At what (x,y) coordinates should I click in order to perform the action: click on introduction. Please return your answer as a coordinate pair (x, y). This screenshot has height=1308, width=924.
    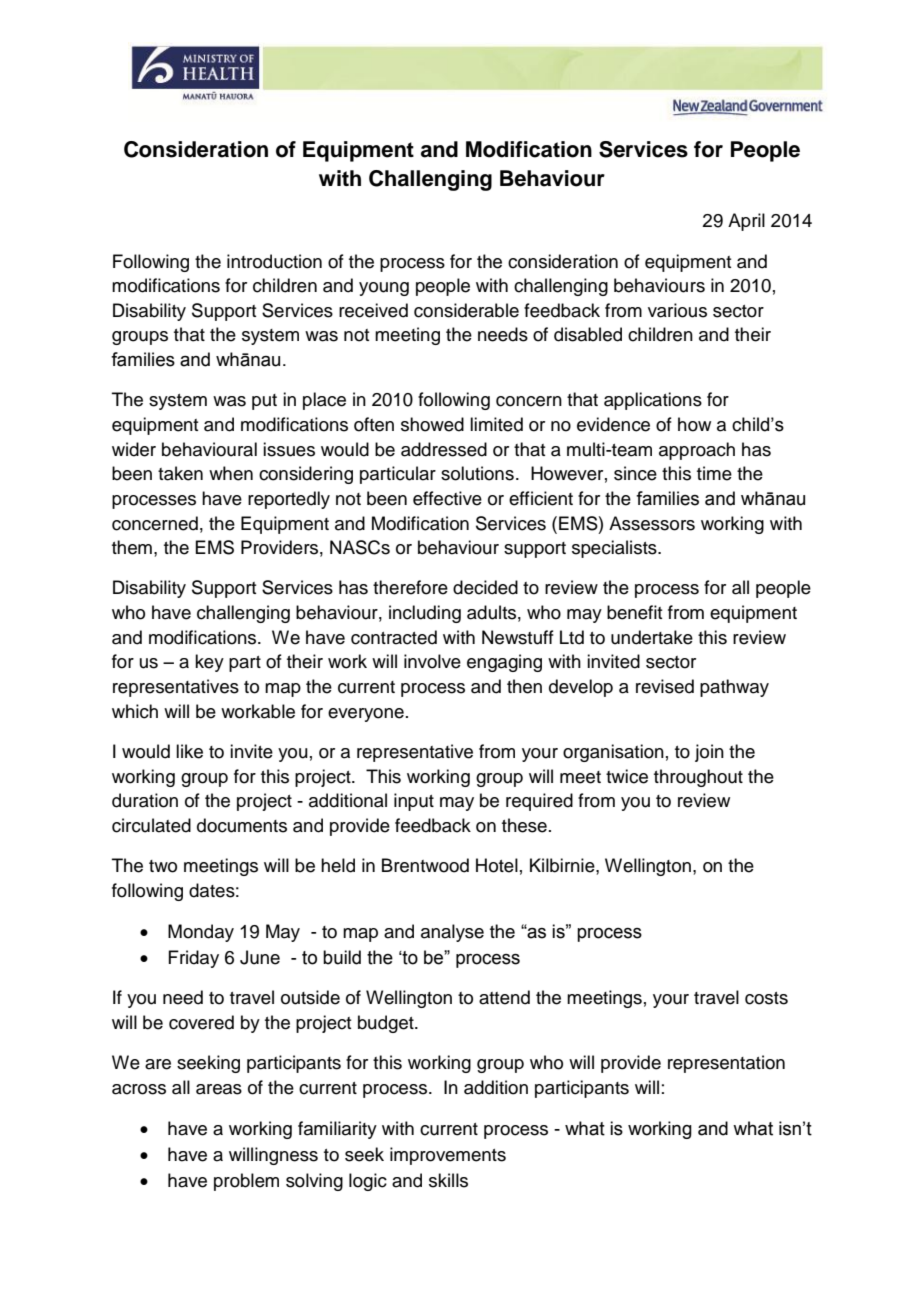
    Looking at the image, I should click on (274, 261).
